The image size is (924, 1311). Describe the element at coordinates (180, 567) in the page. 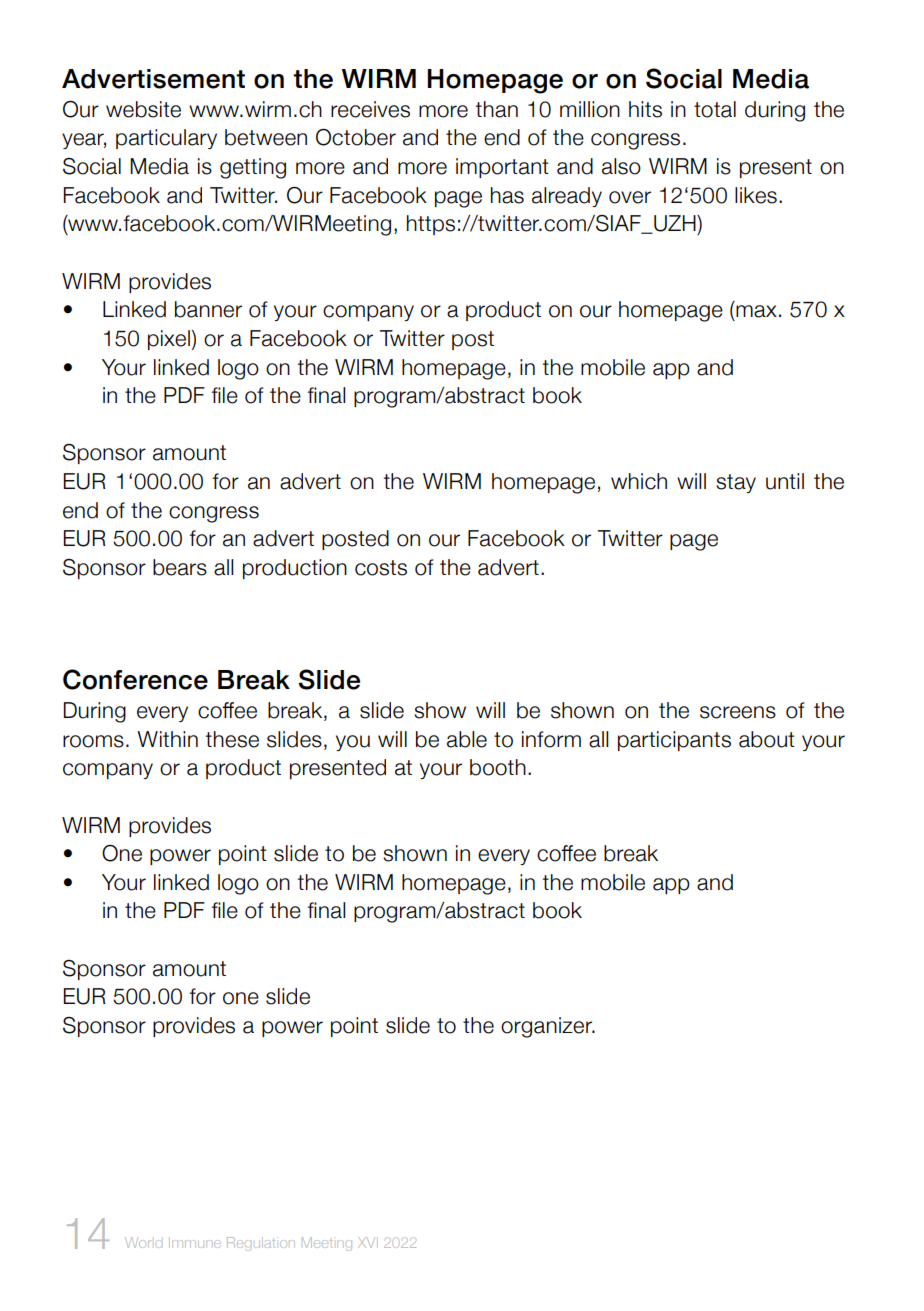

I see `bears` at that location.
